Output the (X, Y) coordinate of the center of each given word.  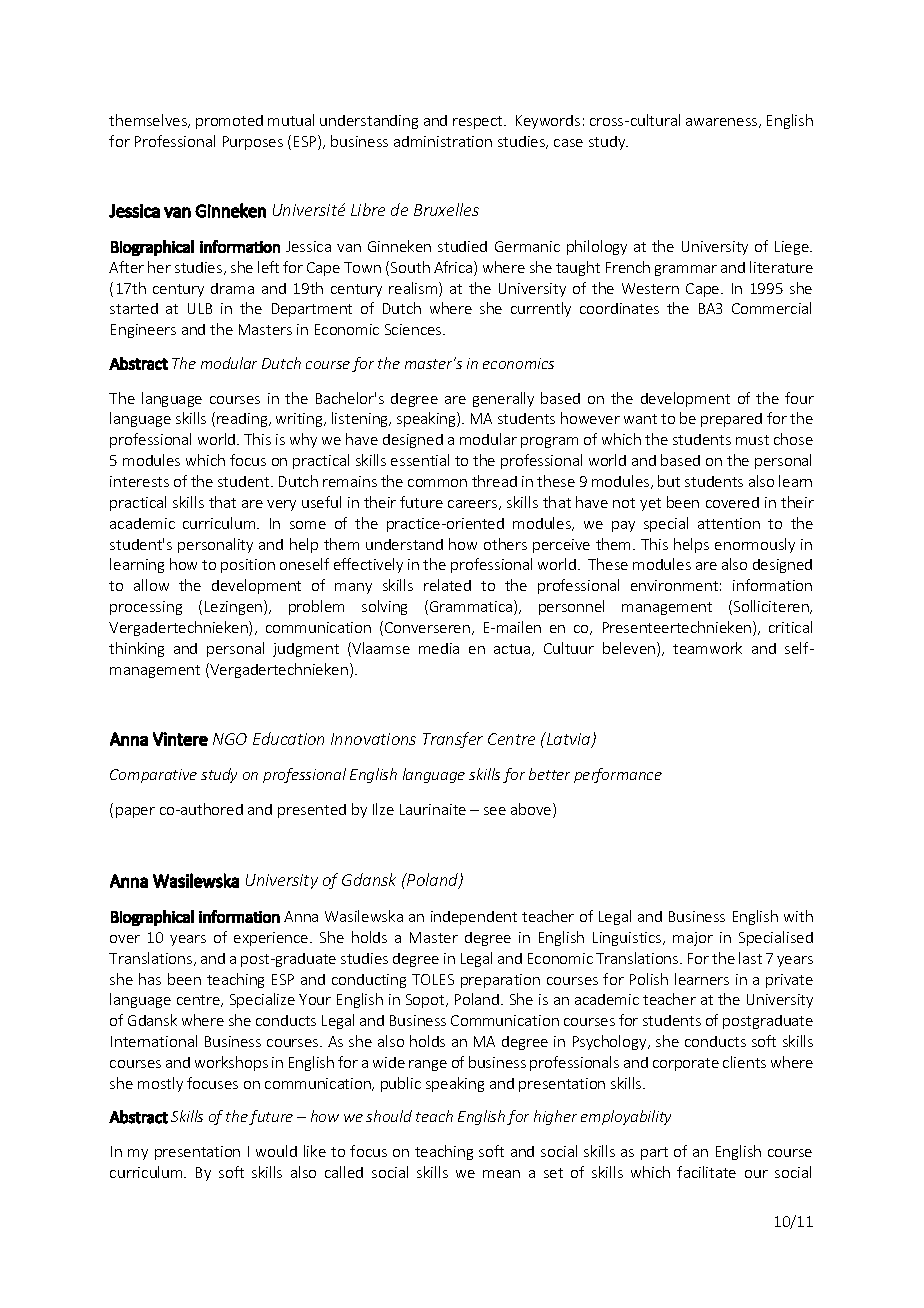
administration (443, 141)
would (276, 1151)
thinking (136, 649)
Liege (793, 248)
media (439, 648)
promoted (229, 122)
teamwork (707, 648)
